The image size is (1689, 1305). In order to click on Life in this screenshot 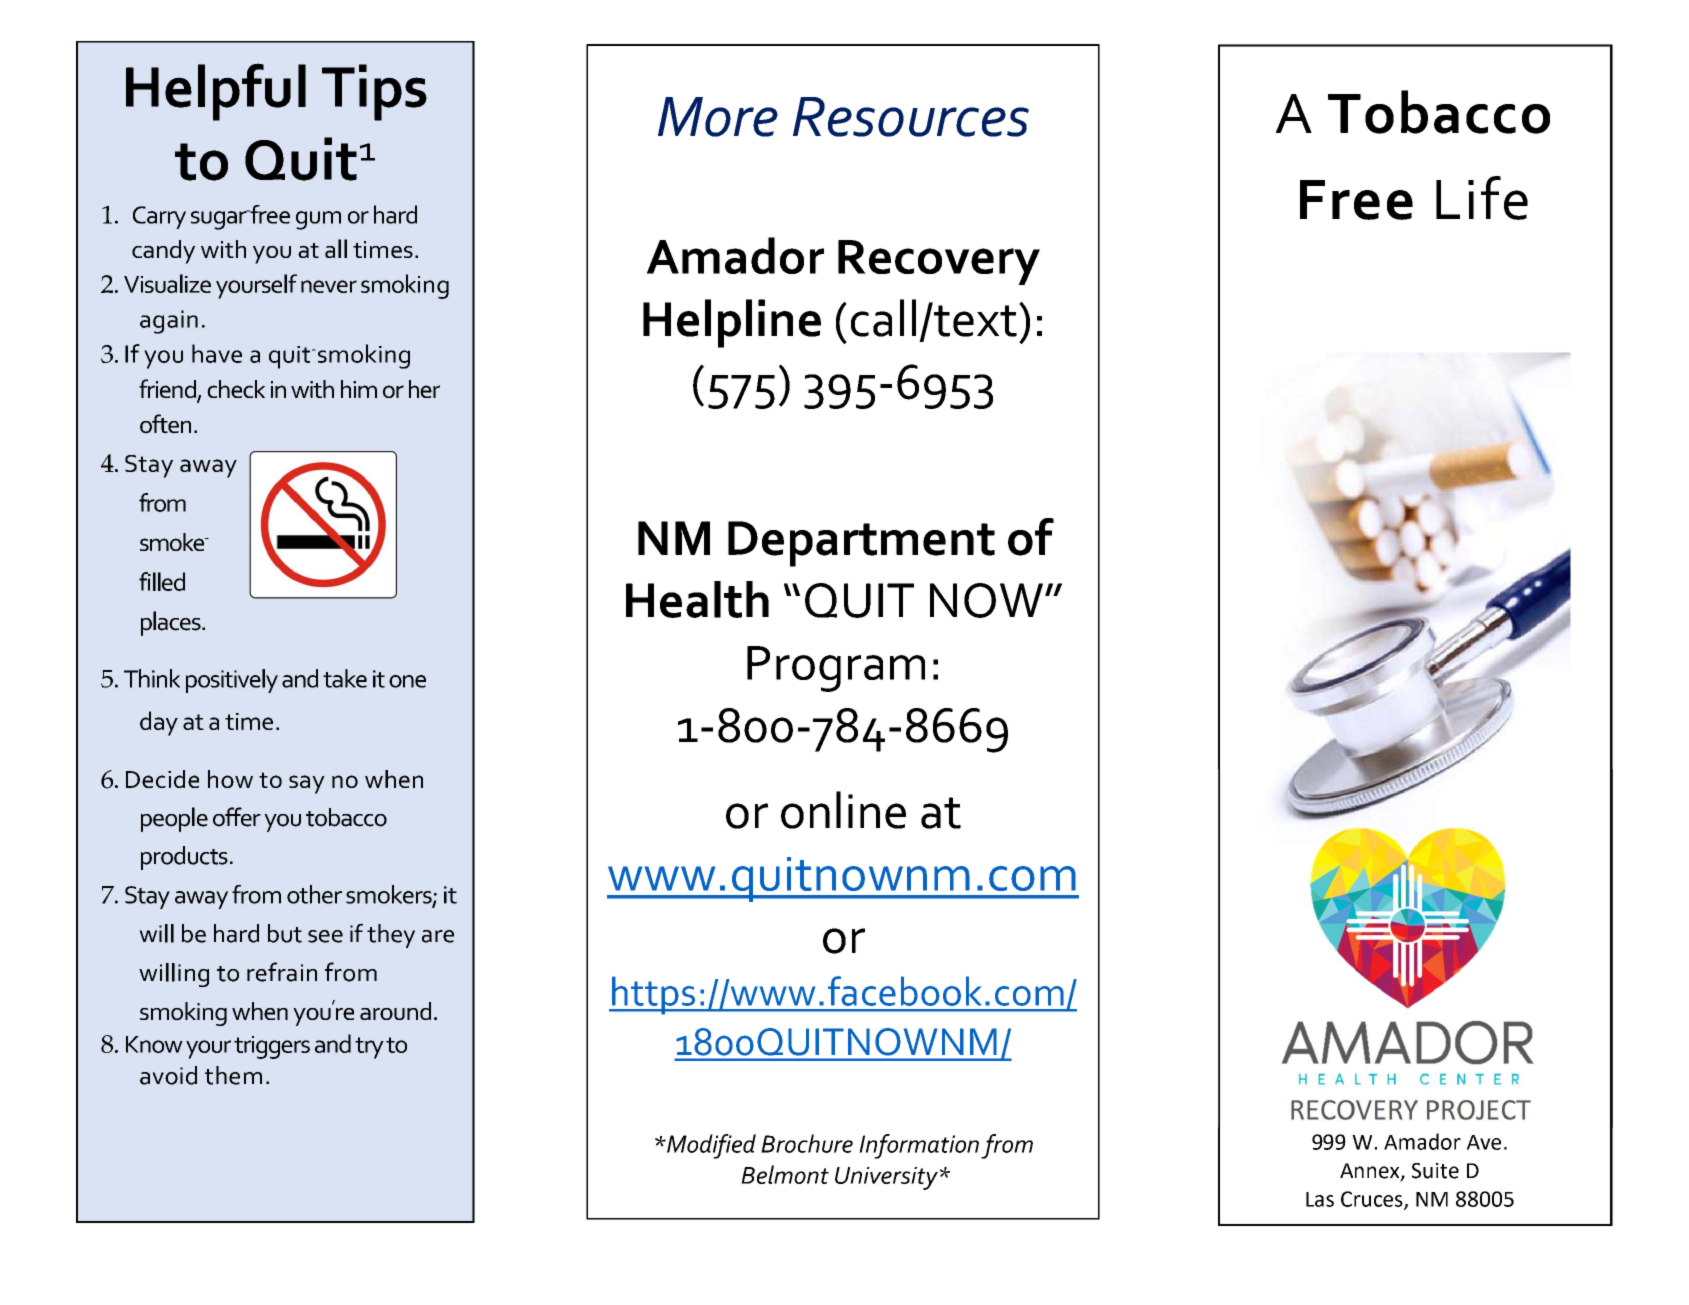, I will do `click(1482, 198)`.
